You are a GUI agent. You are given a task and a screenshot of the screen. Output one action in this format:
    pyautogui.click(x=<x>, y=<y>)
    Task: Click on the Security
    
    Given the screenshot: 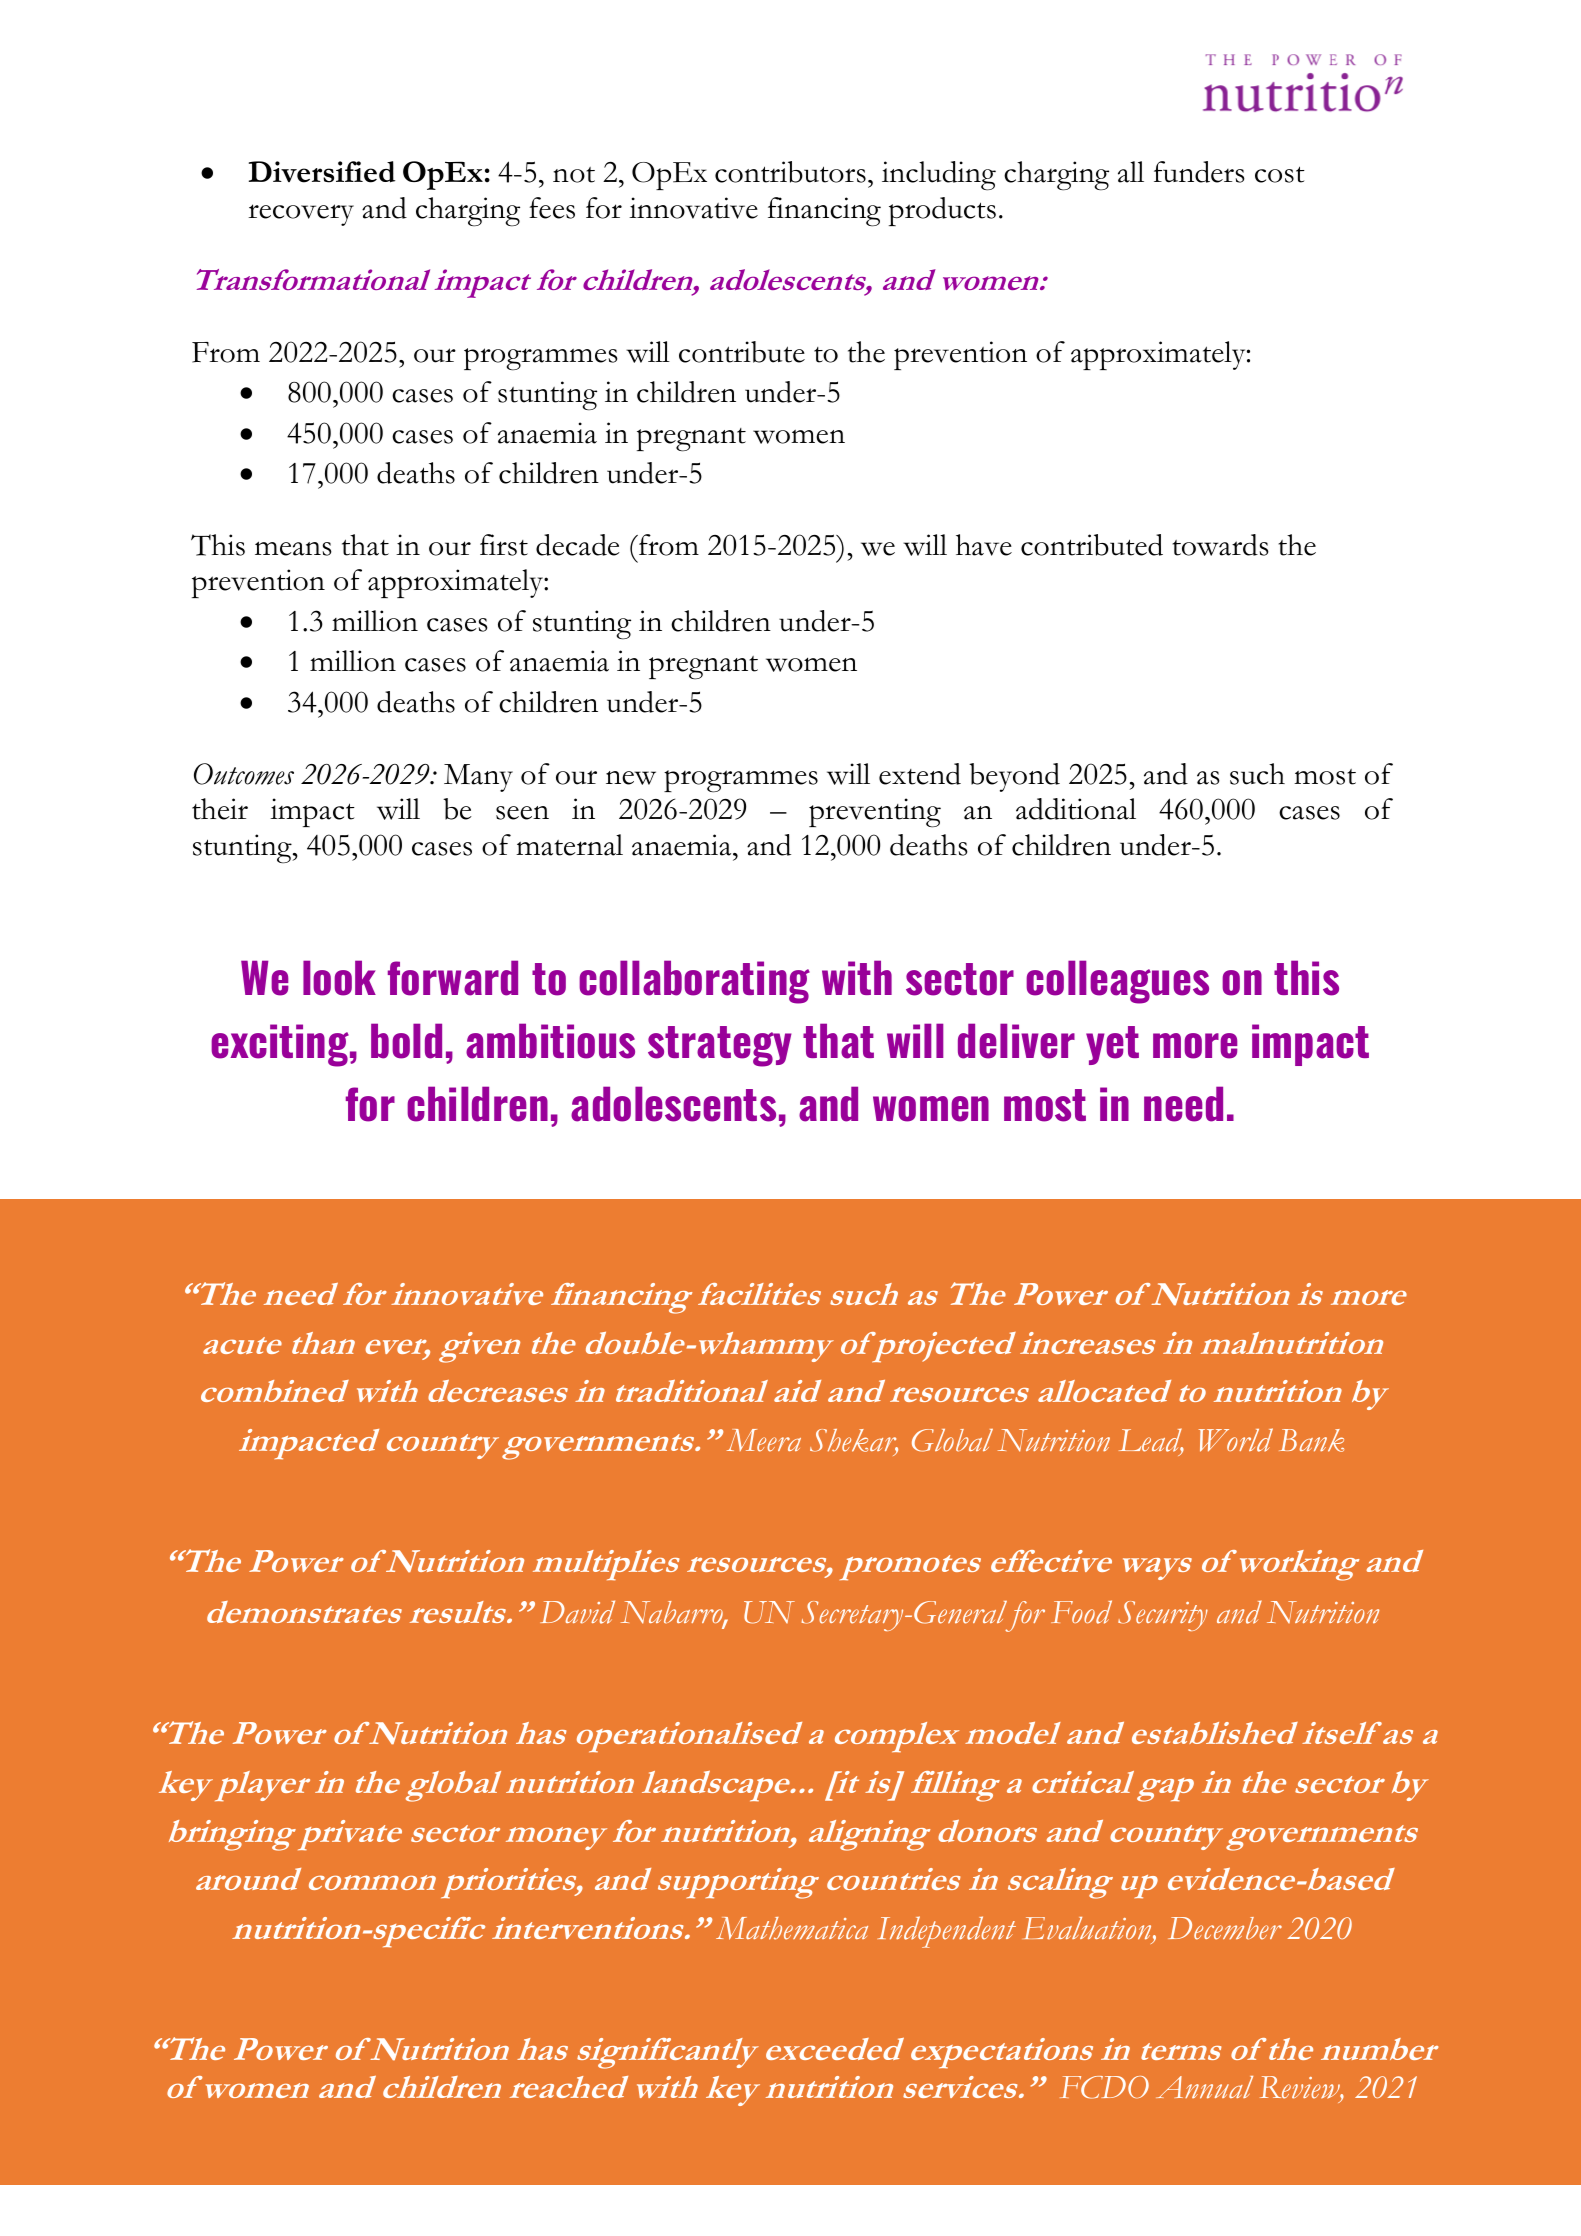 What is the action you would take?
    pyautogui.click(x=1163, y=1616)
